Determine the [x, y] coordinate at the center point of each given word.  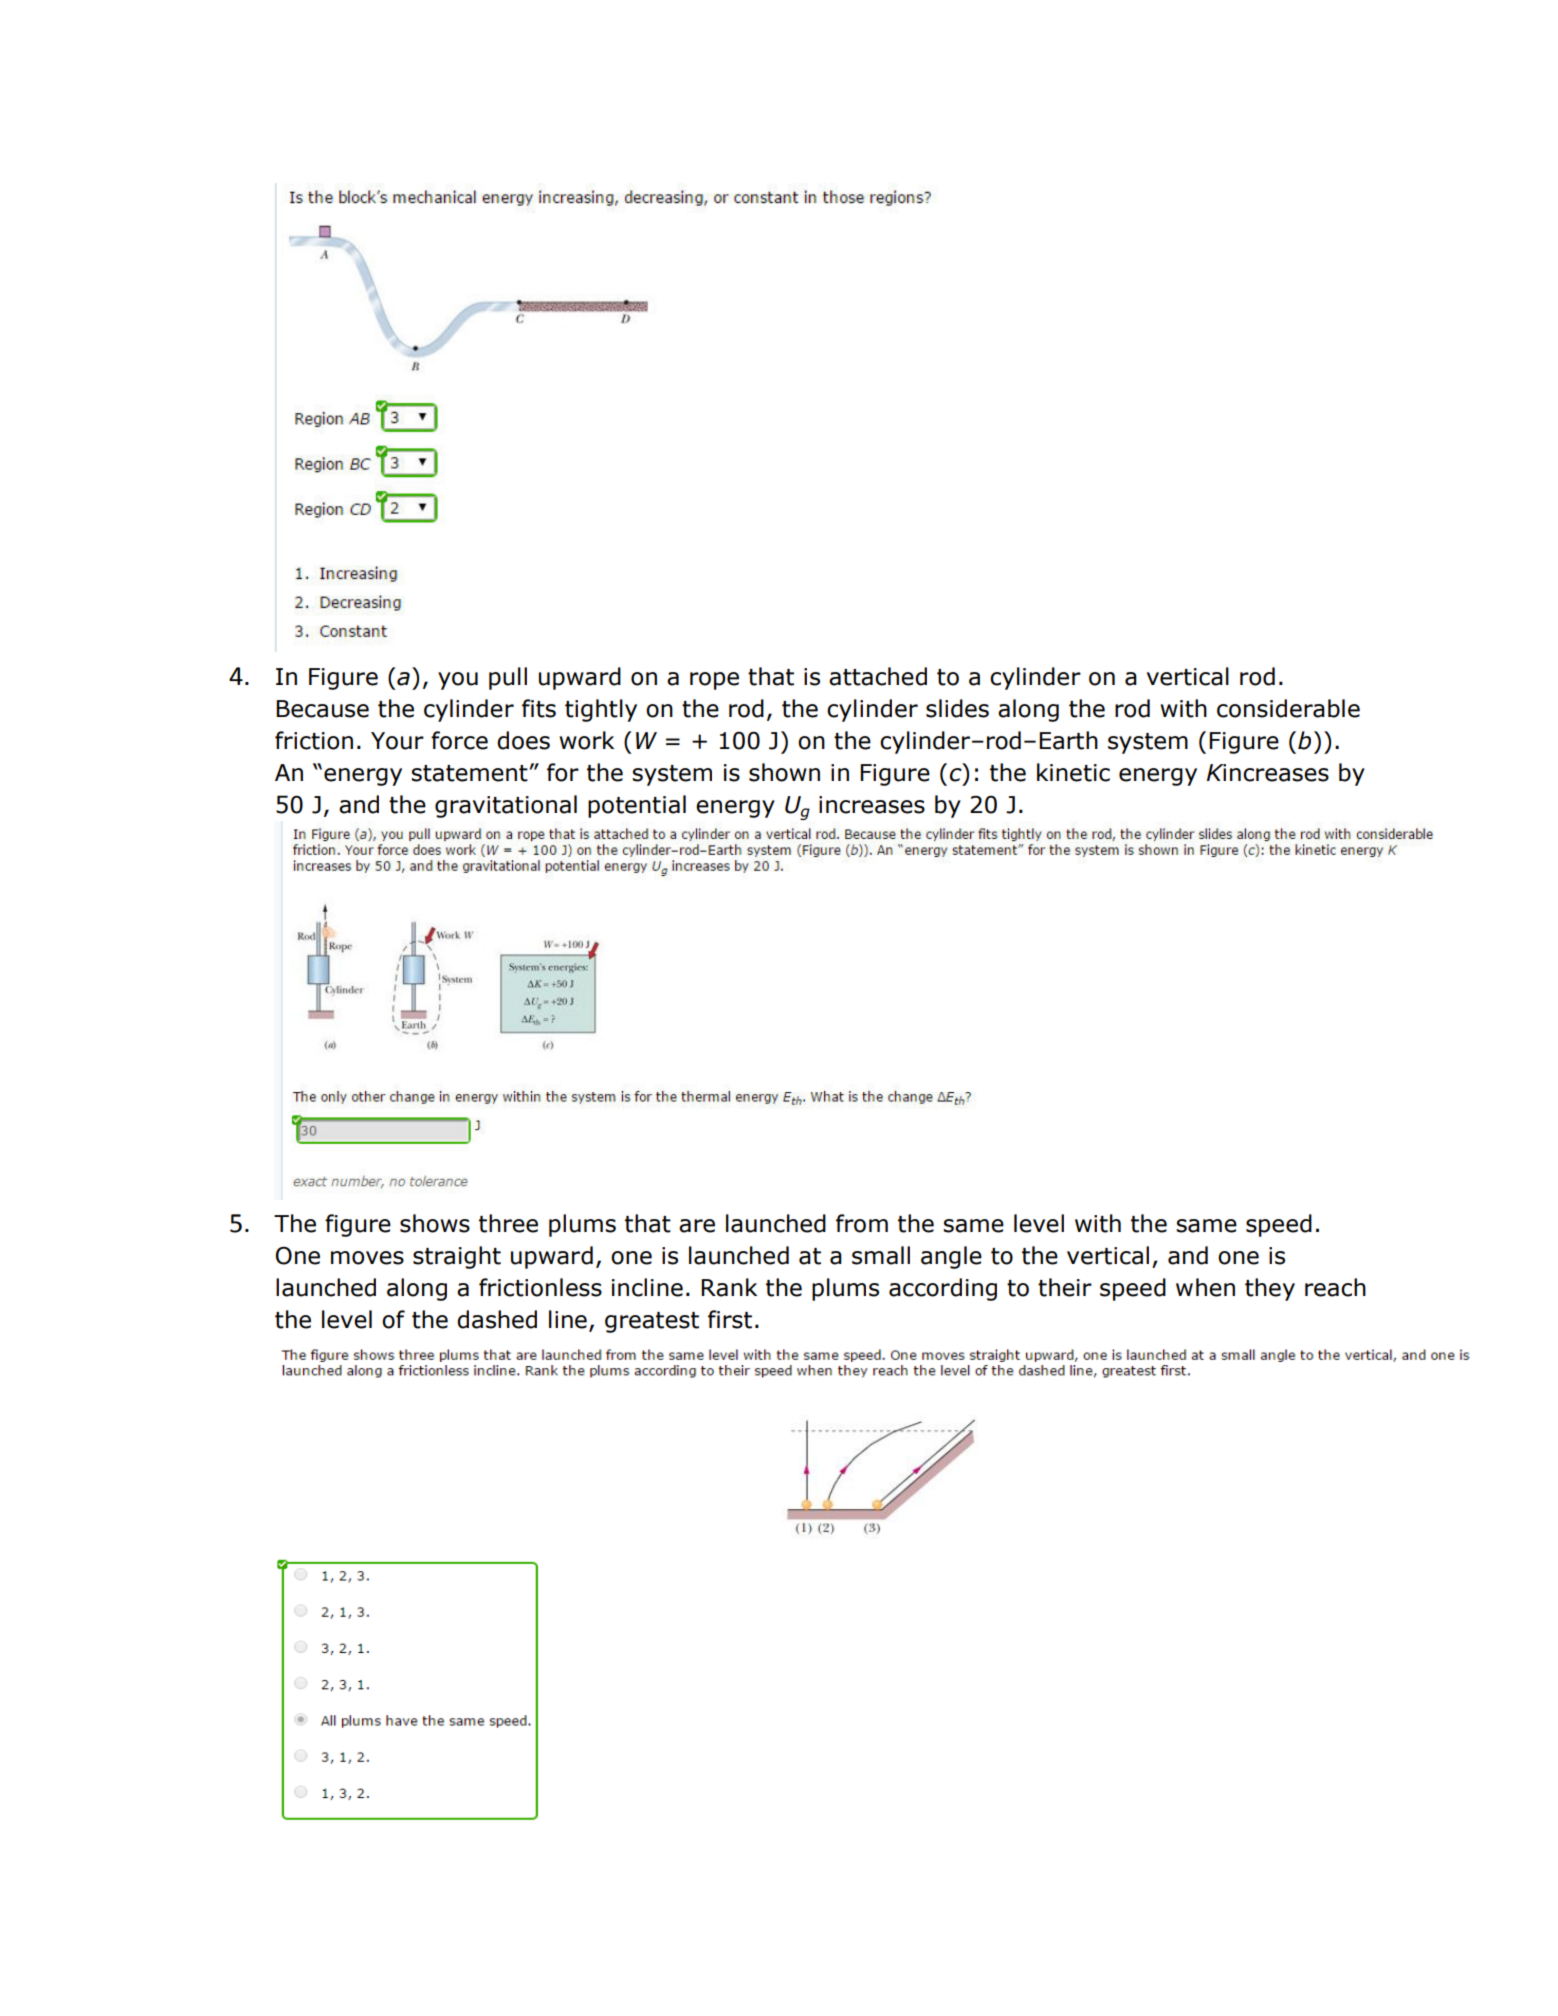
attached [878, 676]
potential [637, 806]
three [508, 1223]
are [697, 1226]
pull [508, 678]
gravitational [506, 806]
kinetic [1073, 772]
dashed [497, 1319]
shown [784, 772]
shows [435, 1223]
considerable [1288, 708]
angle [951, 1257]
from [862, 1223]
